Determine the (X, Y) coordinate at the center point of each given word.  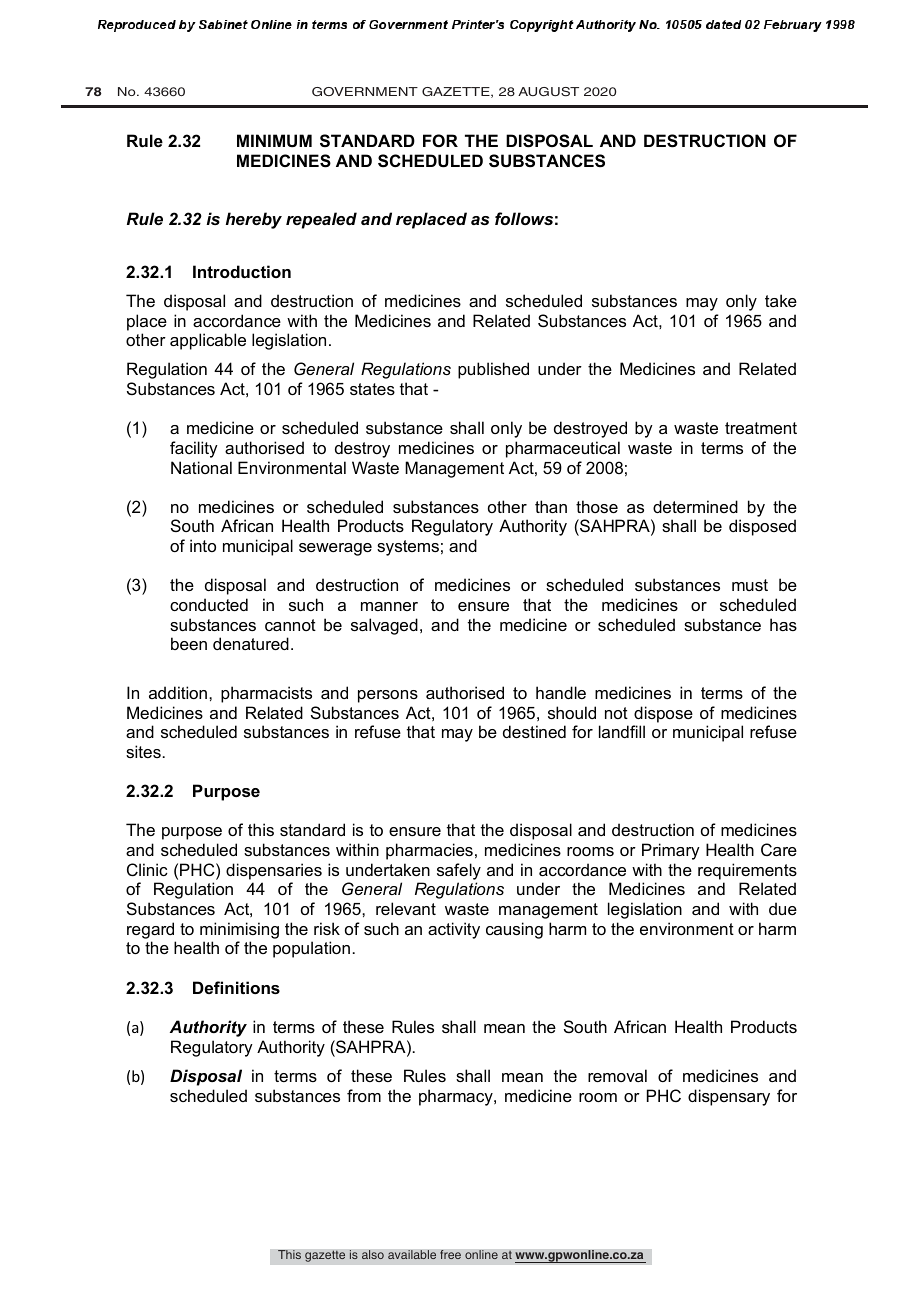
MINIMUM (274, 140)
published (493, 370)
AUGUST (548, 92)
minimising (239, 930)
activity (454, 930)
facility (194, 449)
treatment (761, 428)
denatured (251, 643)
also (373, 1254)
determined (695, 506)
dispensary (729, 1097)
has (783, 624)
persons (388, 696)
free (450, 1254)
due (783, 908)
